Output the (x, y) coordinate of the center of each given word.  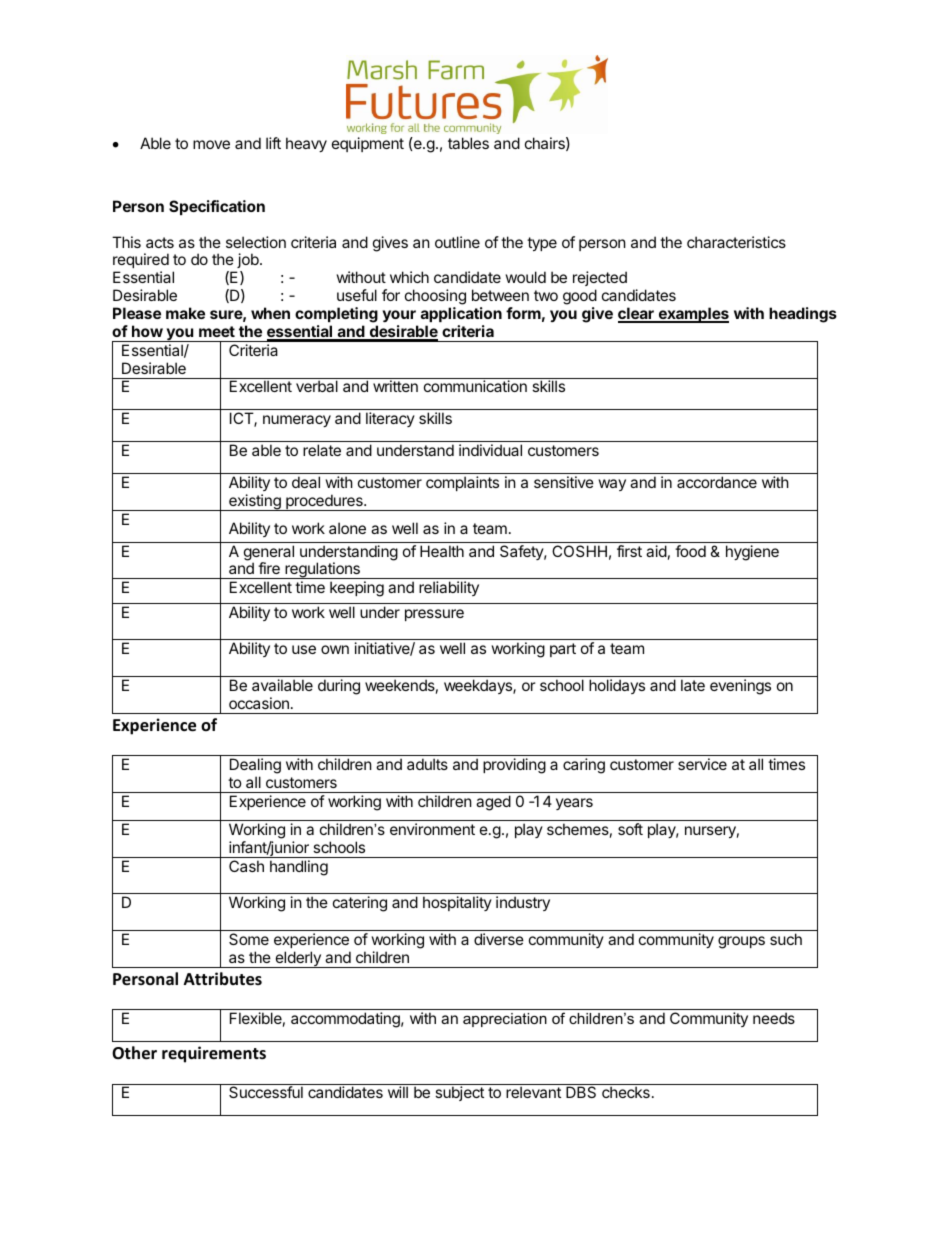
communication (475, 386)
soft (630, 829)
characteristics (736, 242)
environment (432, 829)
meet (217, 331)
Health (442, 551)
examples (692, 315)
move (211, 144)
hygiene (752, 553)
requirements (214, 1054)
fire (269, 568)
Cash (246, 866)
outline (457, 242)
